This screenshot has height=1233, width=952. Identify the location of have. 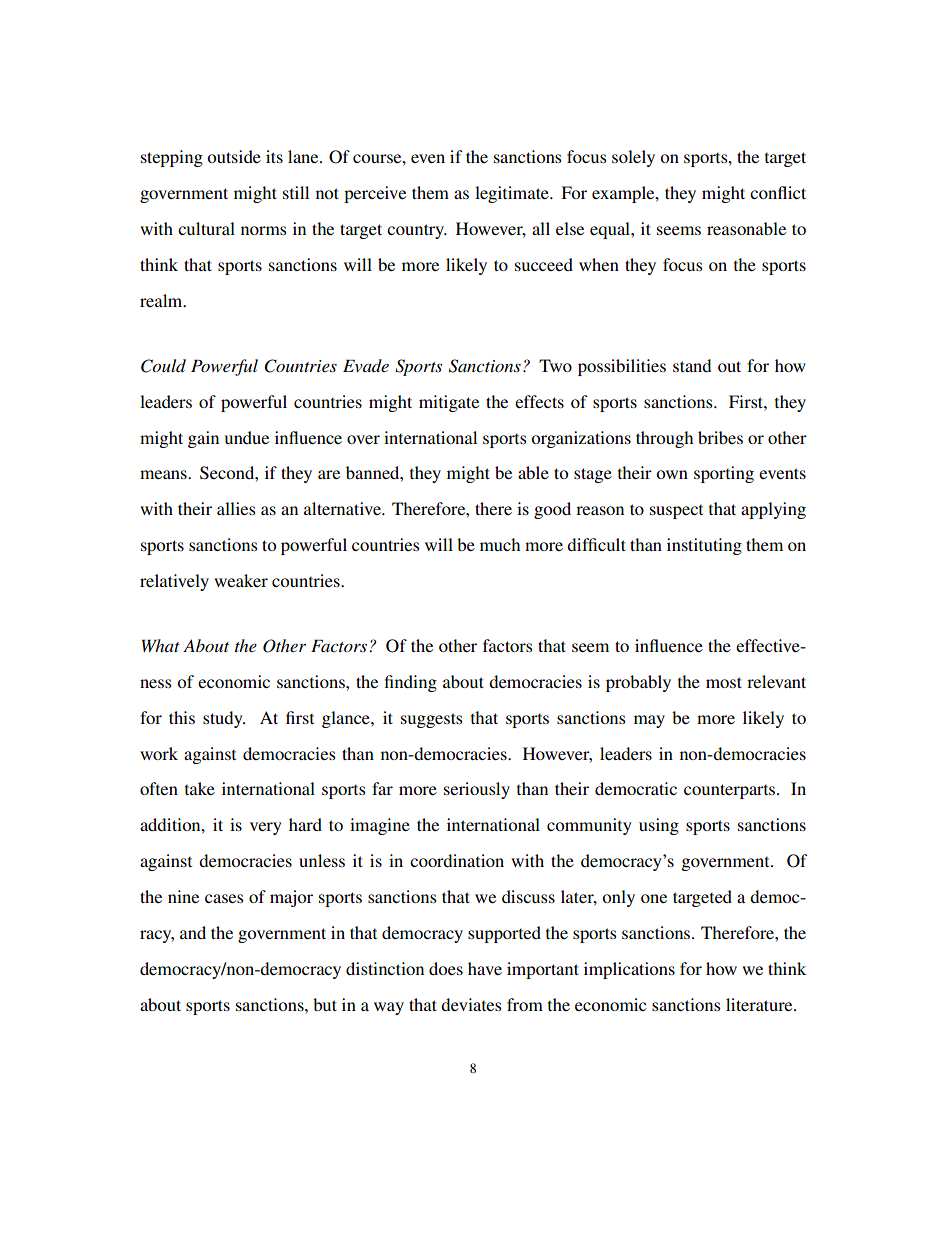
(485, 968).
